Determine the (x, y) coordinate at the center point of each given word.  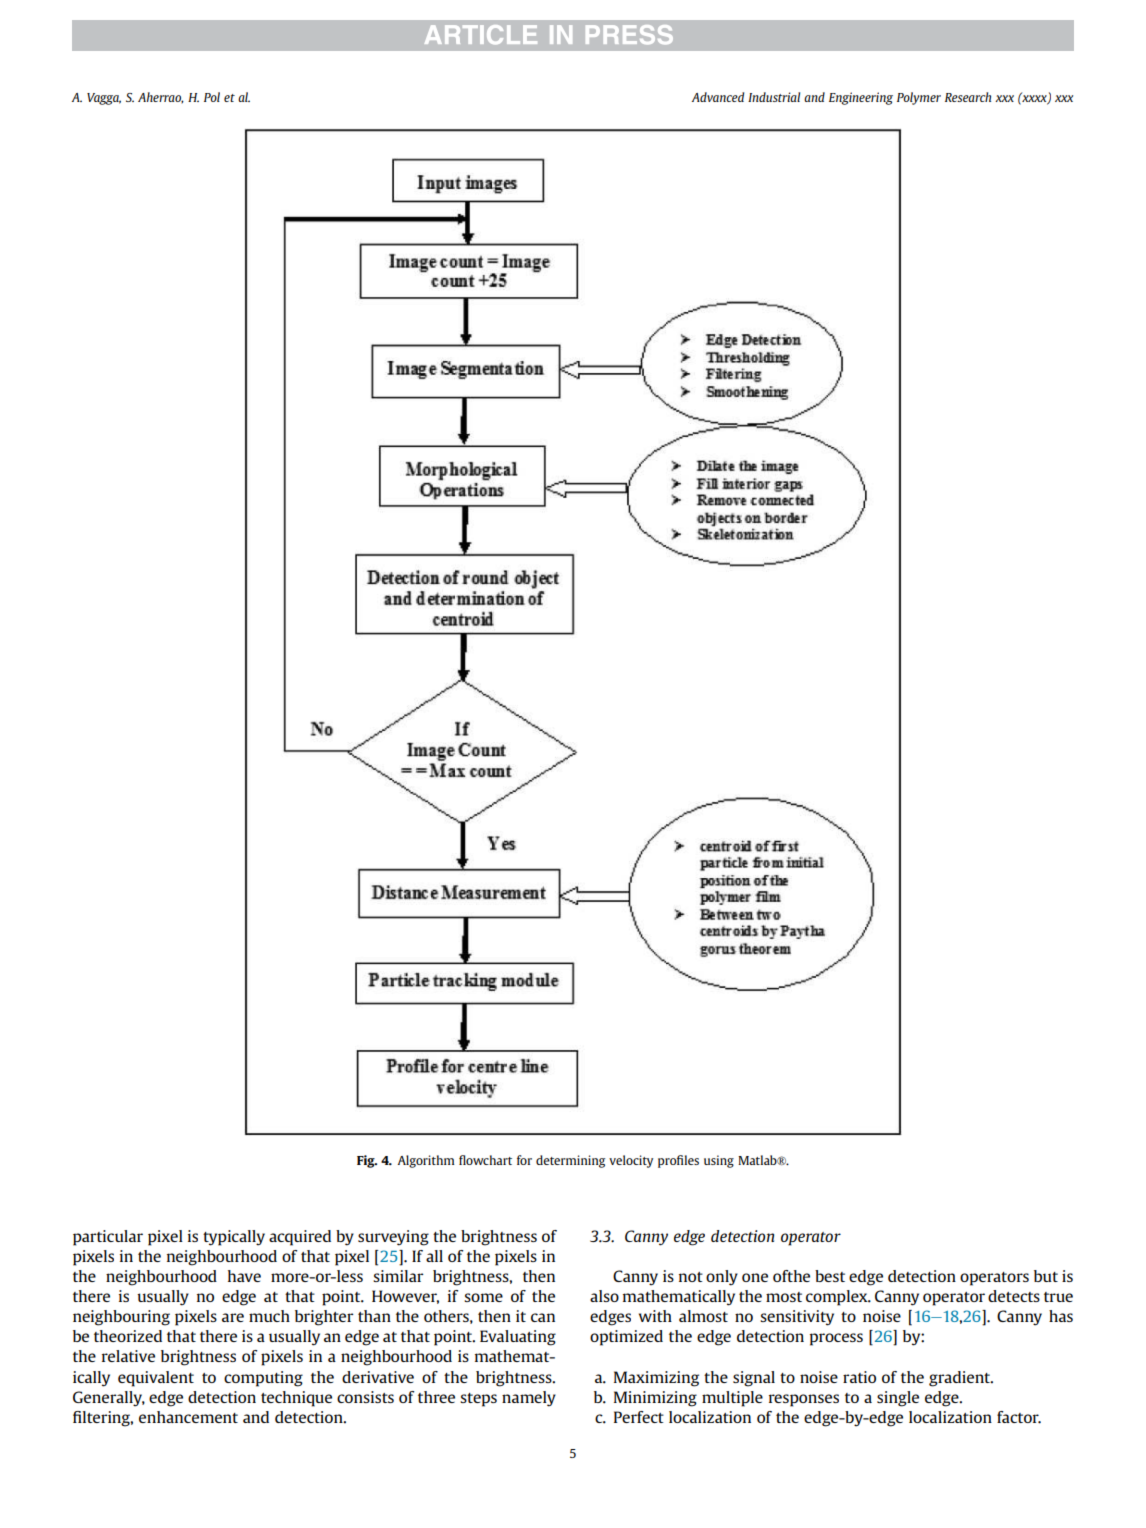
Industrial (774, 97)
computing (263, 1379)
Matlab (758, 1160)
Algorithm (425, 1161)
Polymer (919, 98)
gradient (960, 1379)
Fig (367, 1161)
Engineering (861, 98)
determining (570, 1161)
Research (968, 97)
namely (529, 1399)
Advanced (718, 97)
